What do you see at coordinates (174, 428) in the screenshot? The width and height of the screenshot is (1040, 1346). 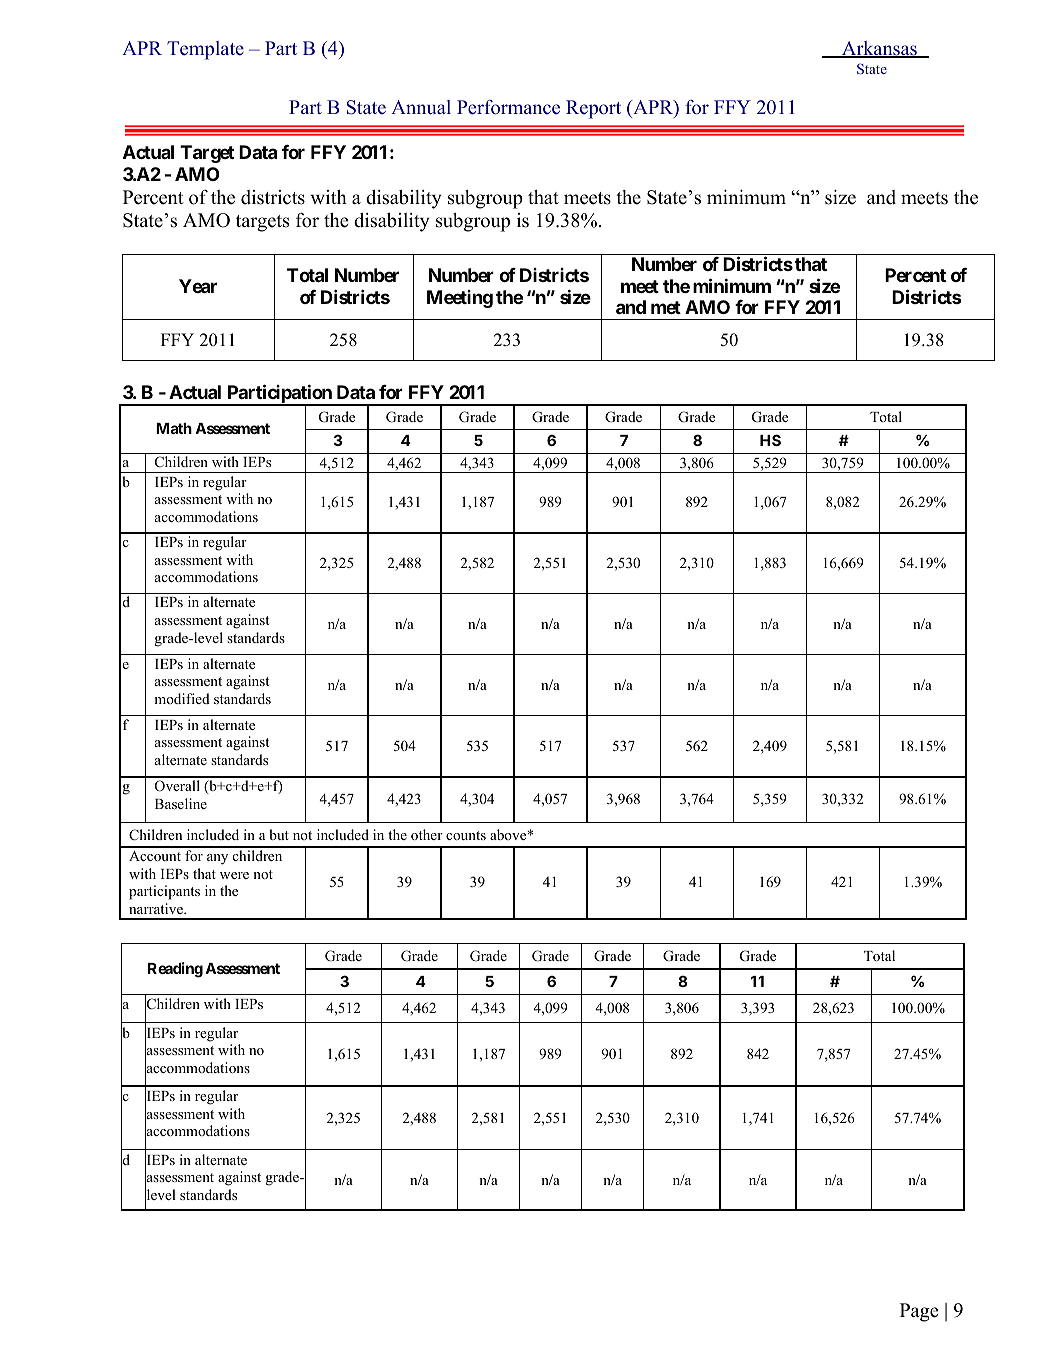 I see `Math` at bounding box center [174, 428].
